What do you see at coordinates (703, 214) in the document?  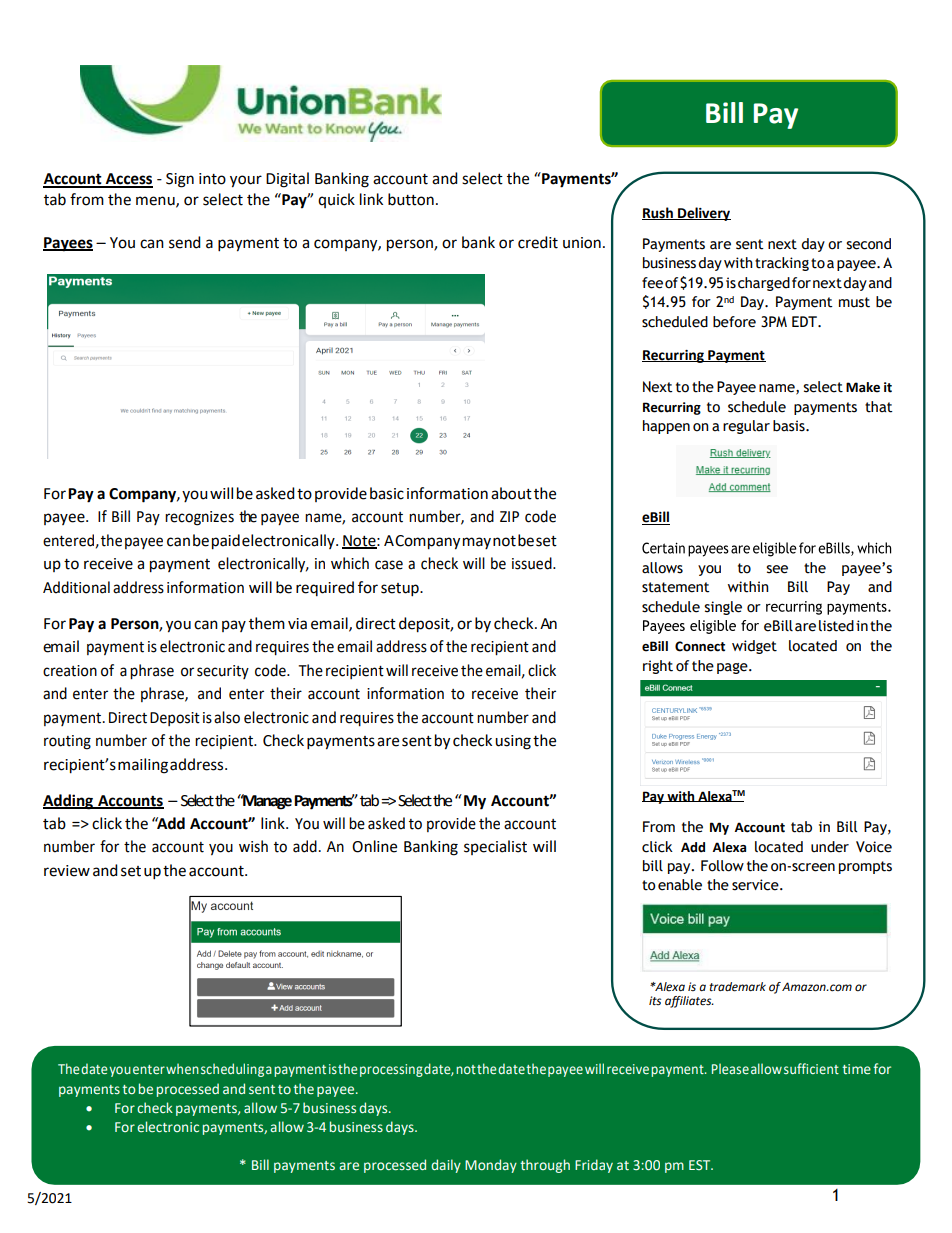 I see `Delivery` at bounding box center [703, 214].
